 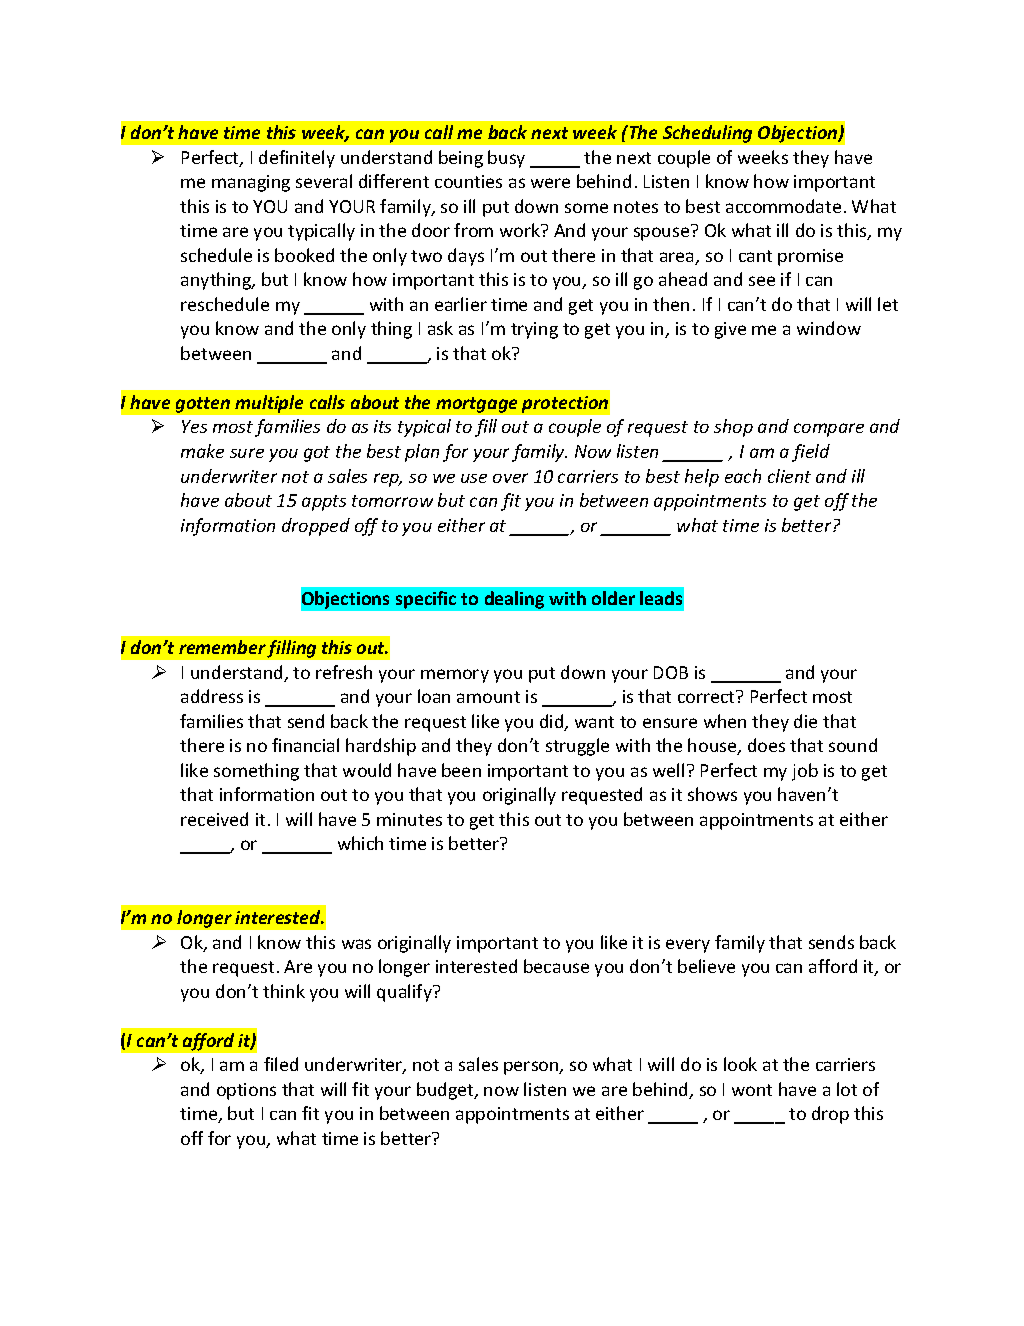 I want to click on lot, so click(x=847, y=1089).
